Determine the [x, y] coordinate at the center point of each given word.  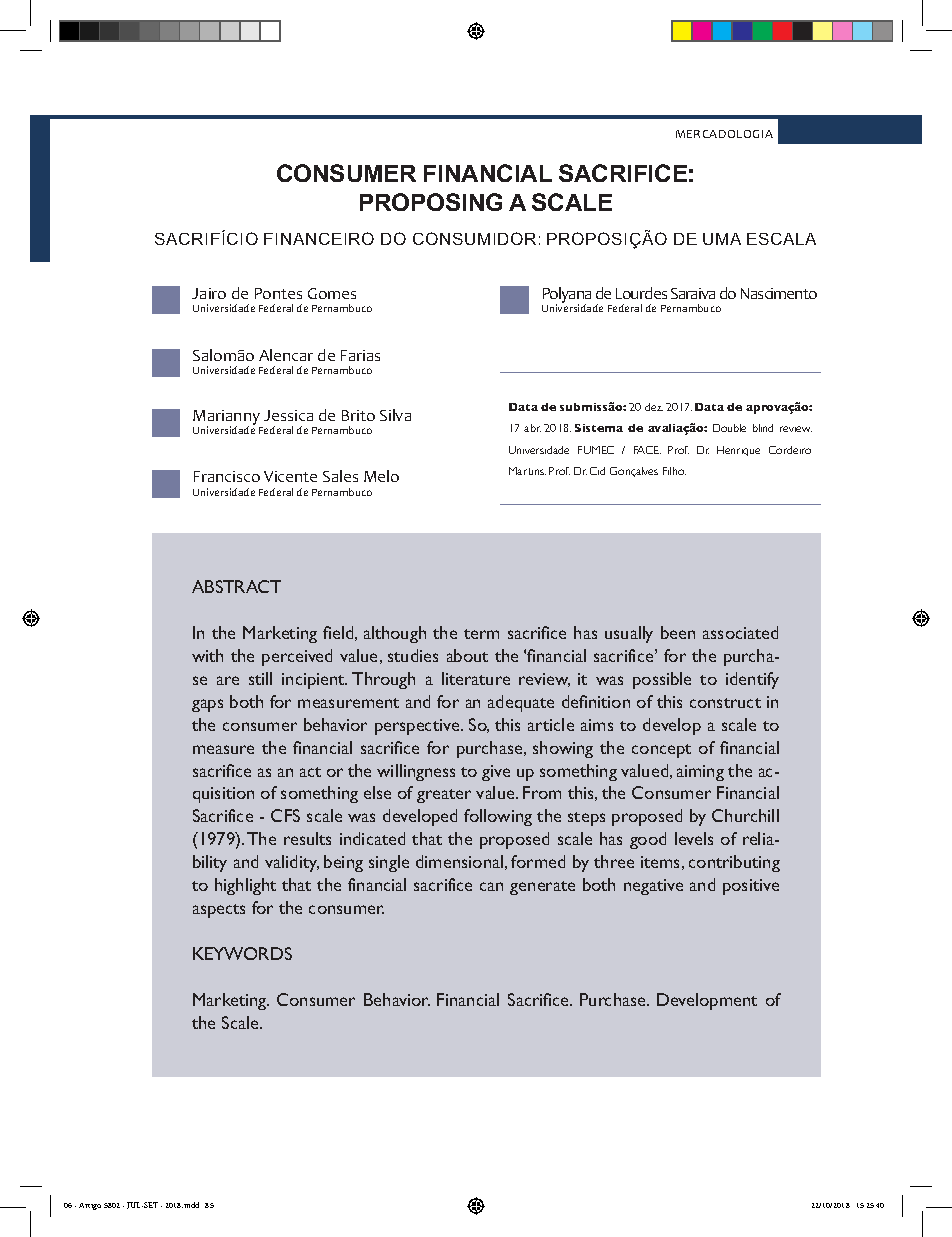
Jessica [288, 415]
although [395, 634]
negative [653, 887]
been [678, 632]
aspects [219, 911]
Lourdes [641, 293]
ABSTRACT [236, 586]
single [389, 863]
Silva [395, 415]
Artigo [90, 1206]
